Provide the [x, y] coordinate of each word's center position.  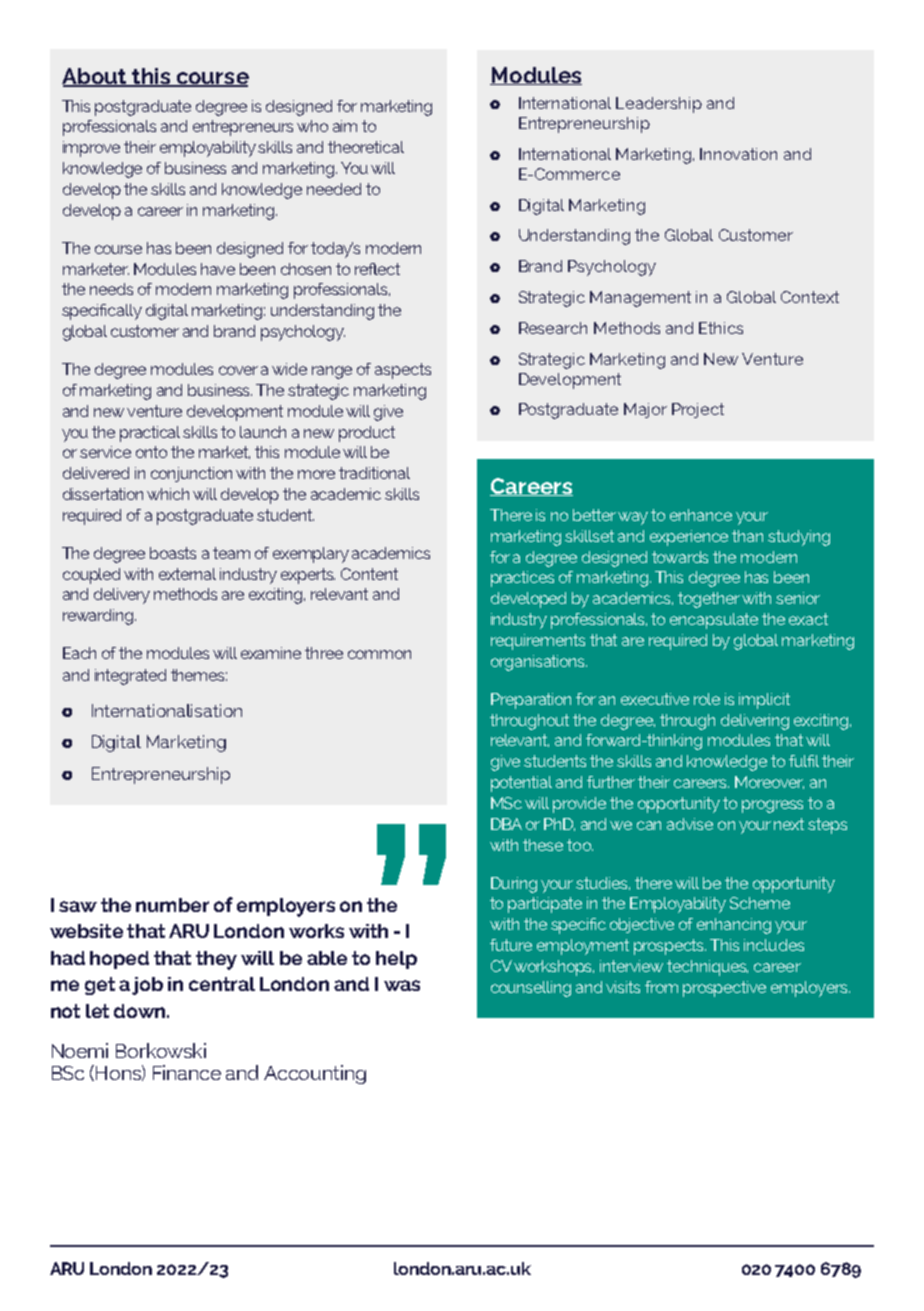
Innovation [738, 154]
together [709, 600]
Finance [187, 1072]
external [187, 574]
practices [522, 579]
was [402, 985]
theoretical [366, 147]
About [95, 77]
